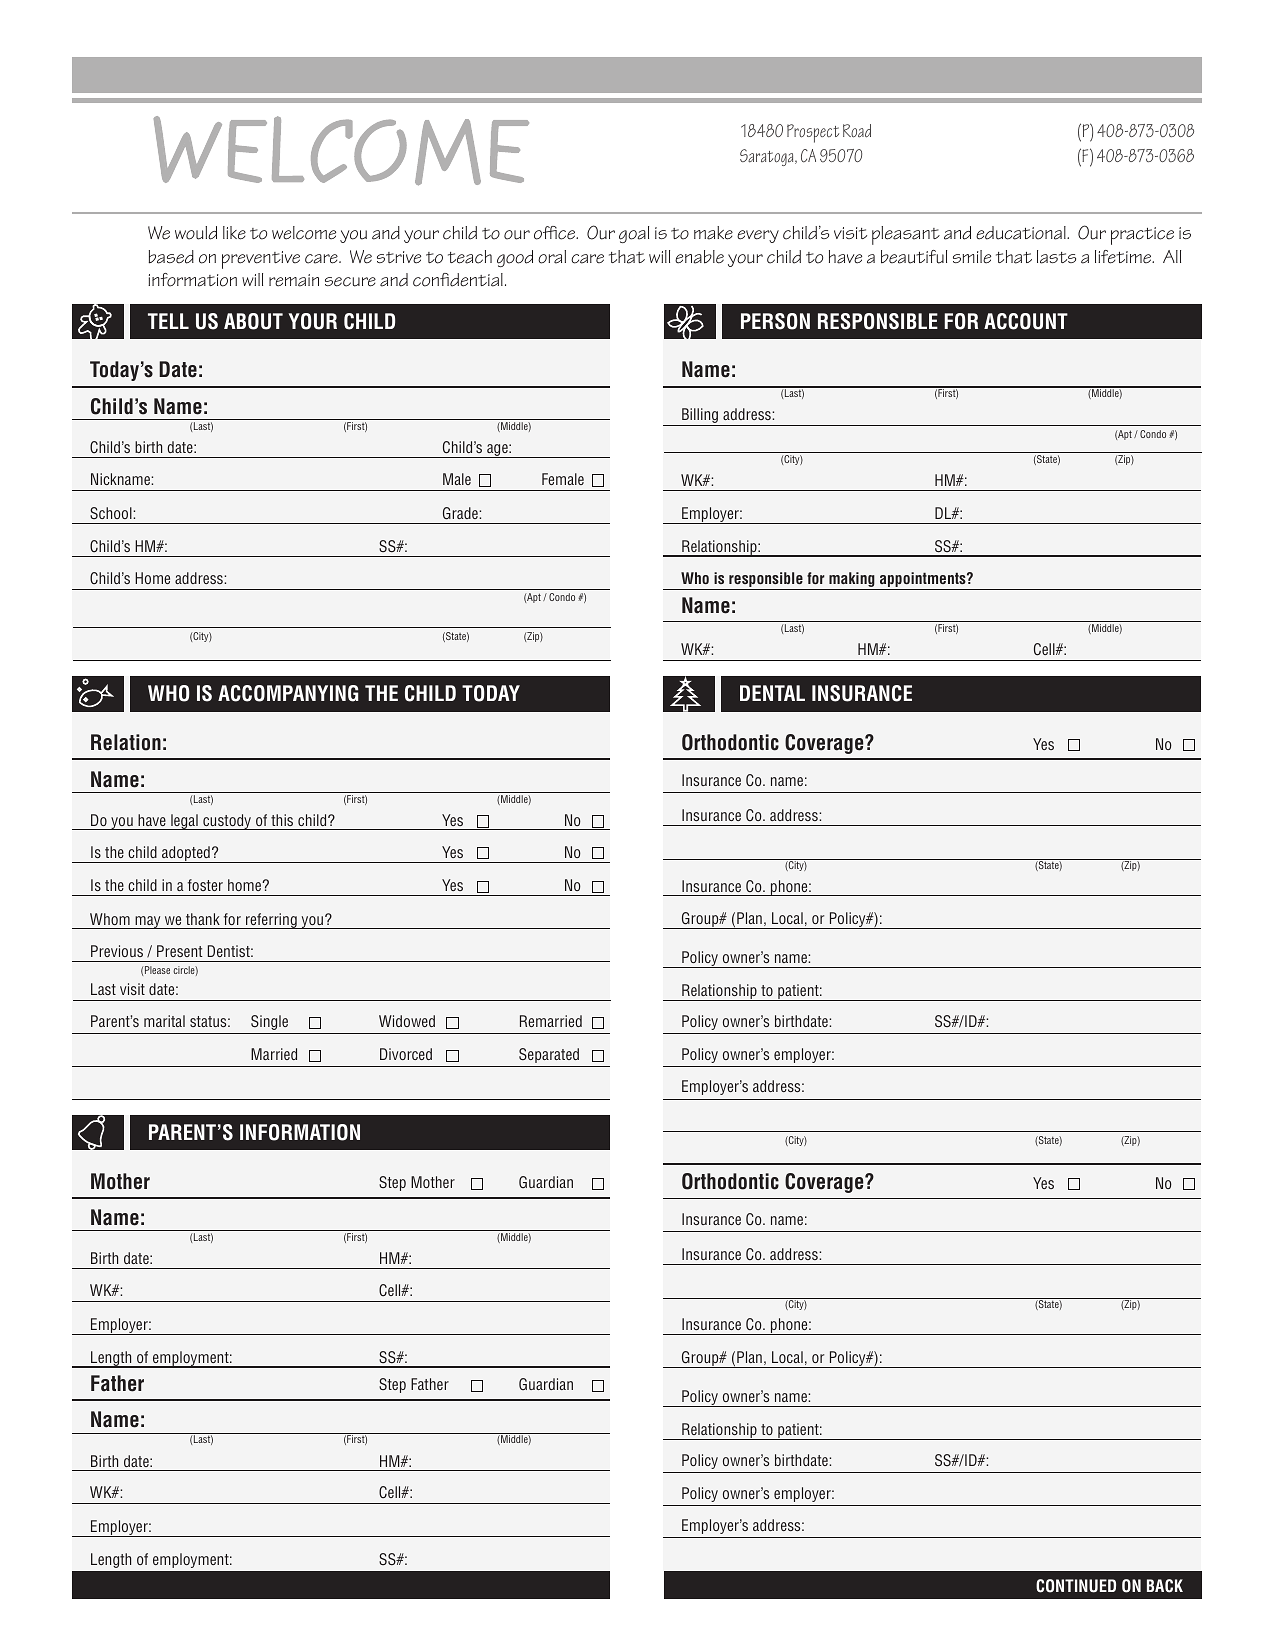  I want to click on CONTINUED, so click(1076, 1586).
